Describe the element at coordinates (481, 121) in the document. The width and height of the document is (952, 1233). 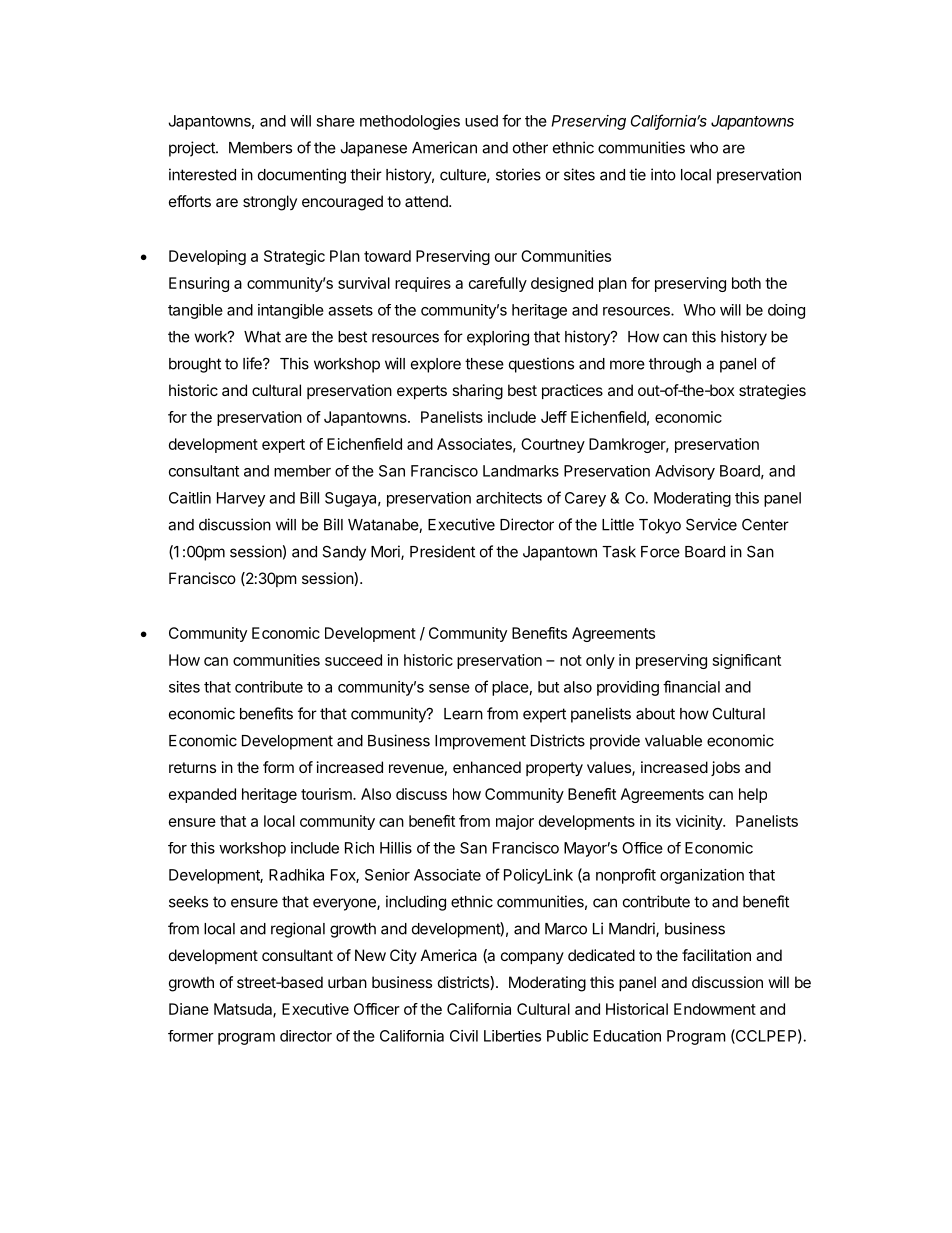
I see `used` at that location.
